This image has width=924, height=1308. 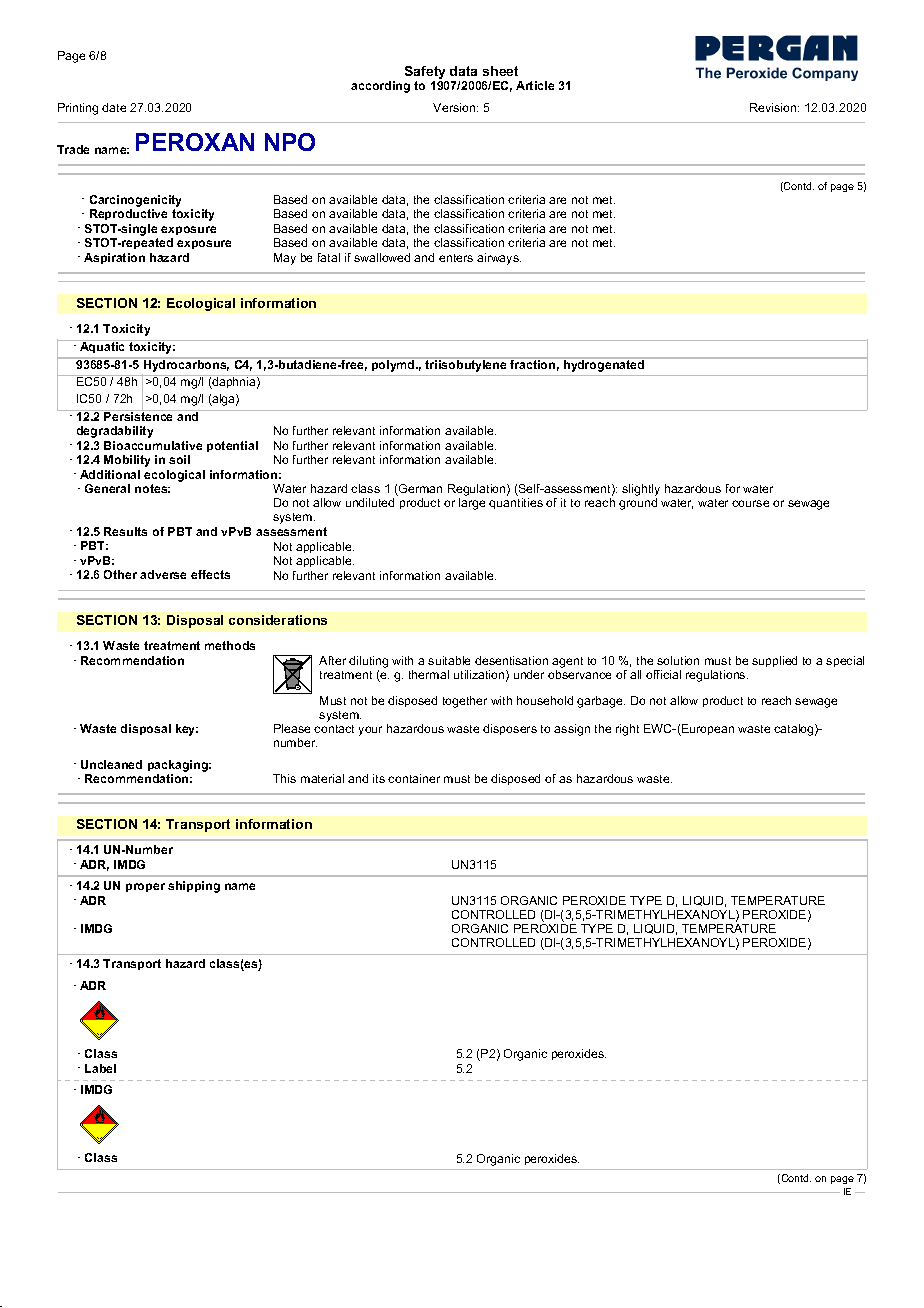 What do you see at coordinates (456, 258) in the image?
I see `enters` at bounding box center [456, 258].
